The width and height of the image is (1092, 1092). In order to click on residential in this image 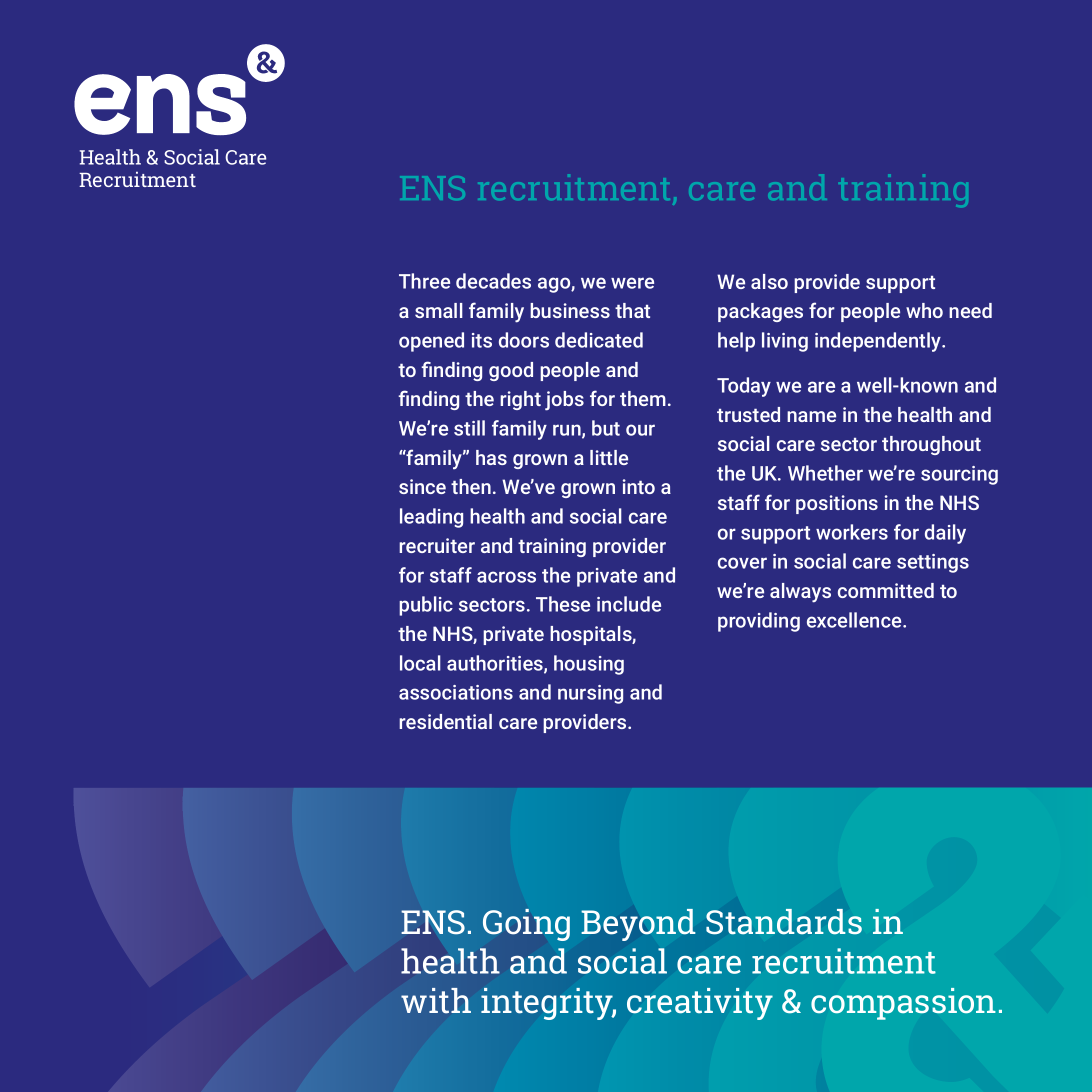, I will do `click(445, 721)`.
